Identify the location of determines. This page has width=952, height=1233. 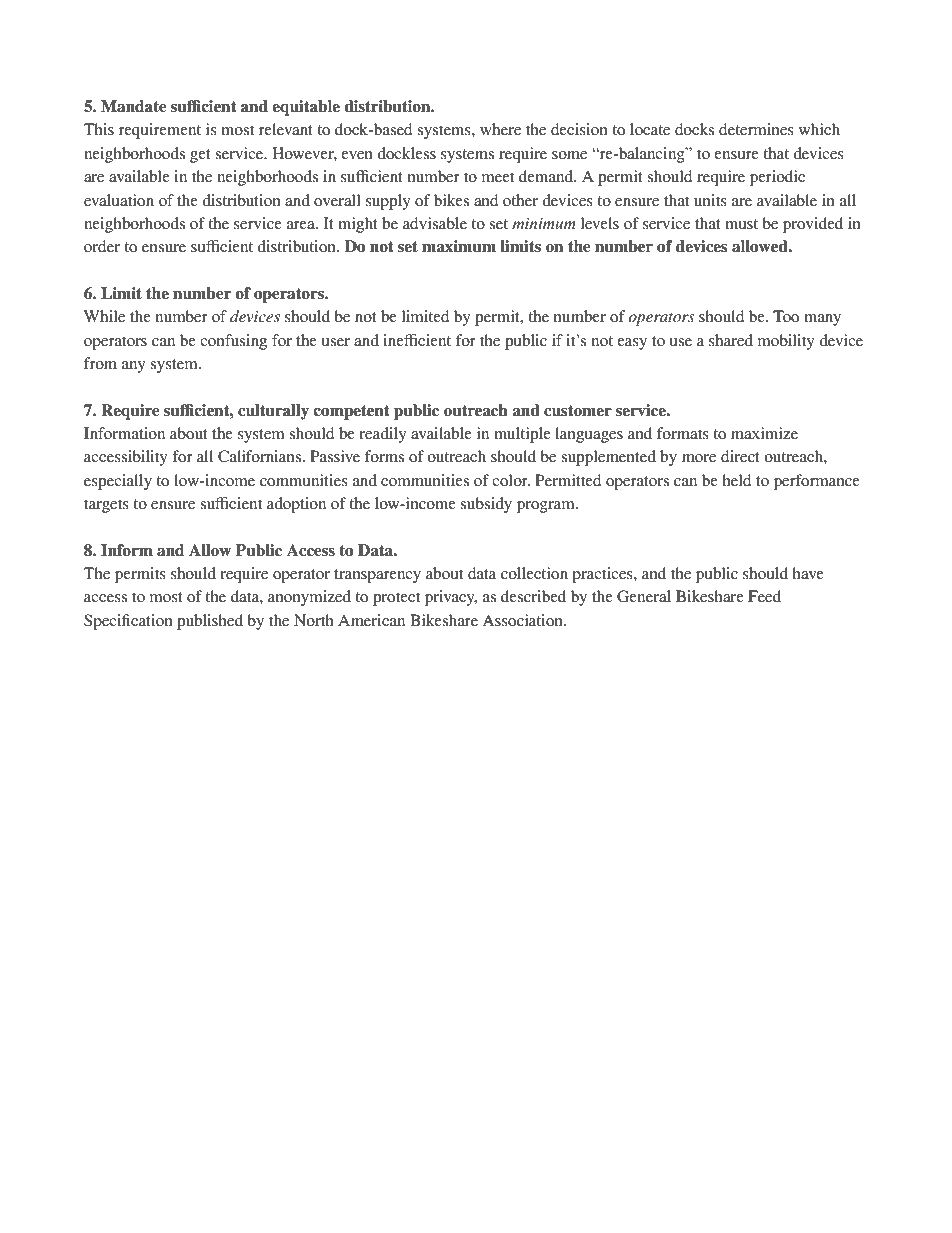
(756, 129).
